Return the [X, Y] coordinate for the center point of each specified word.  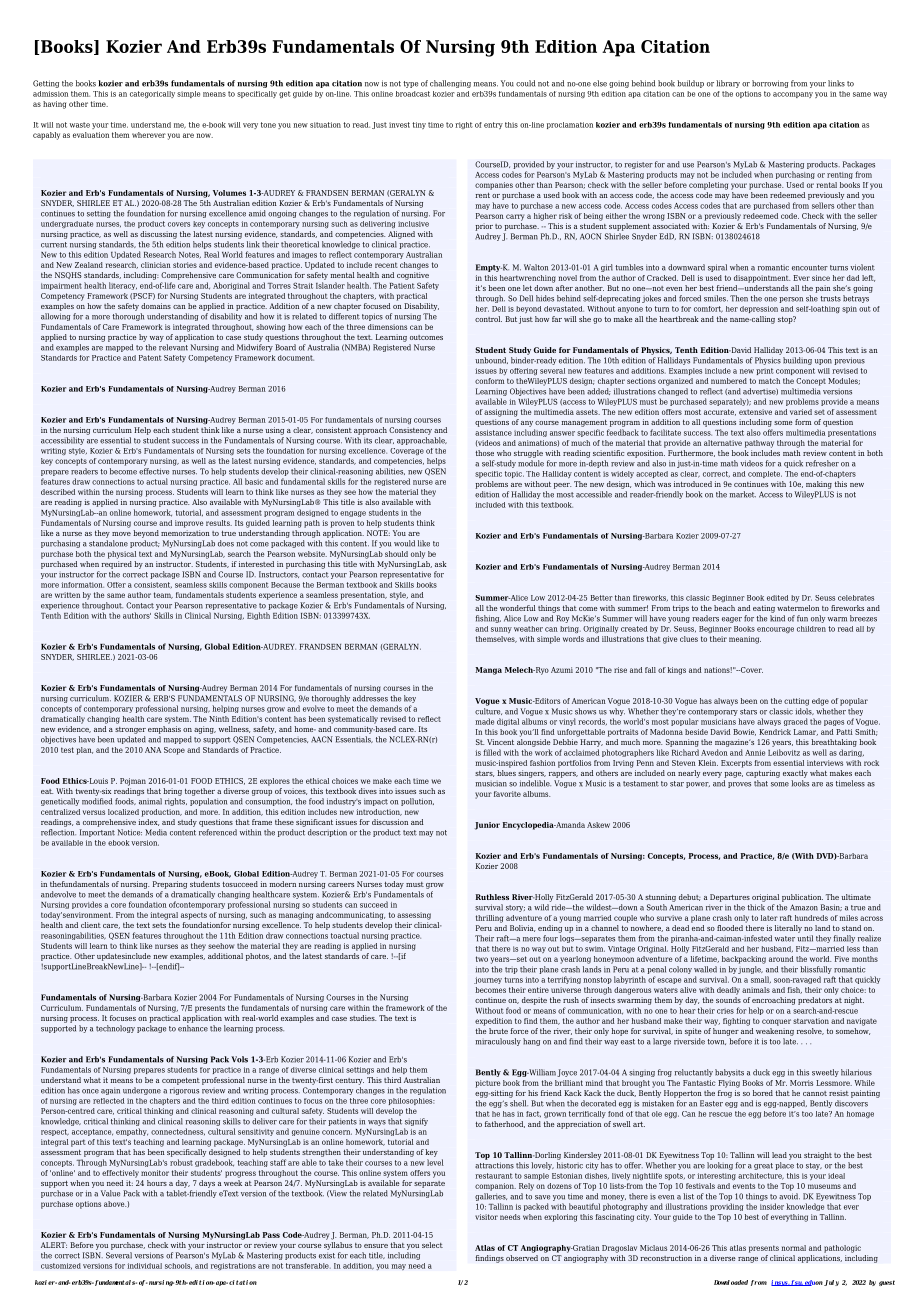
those [484, 453]
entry [493, 125]
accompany [793, 95]
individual [144, 1266]
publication [802, 898]
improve [189, 524]
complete [765, 474]
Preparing [170, 885]
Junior [487, 826]
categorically [152, 94]
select [432, 1245]
